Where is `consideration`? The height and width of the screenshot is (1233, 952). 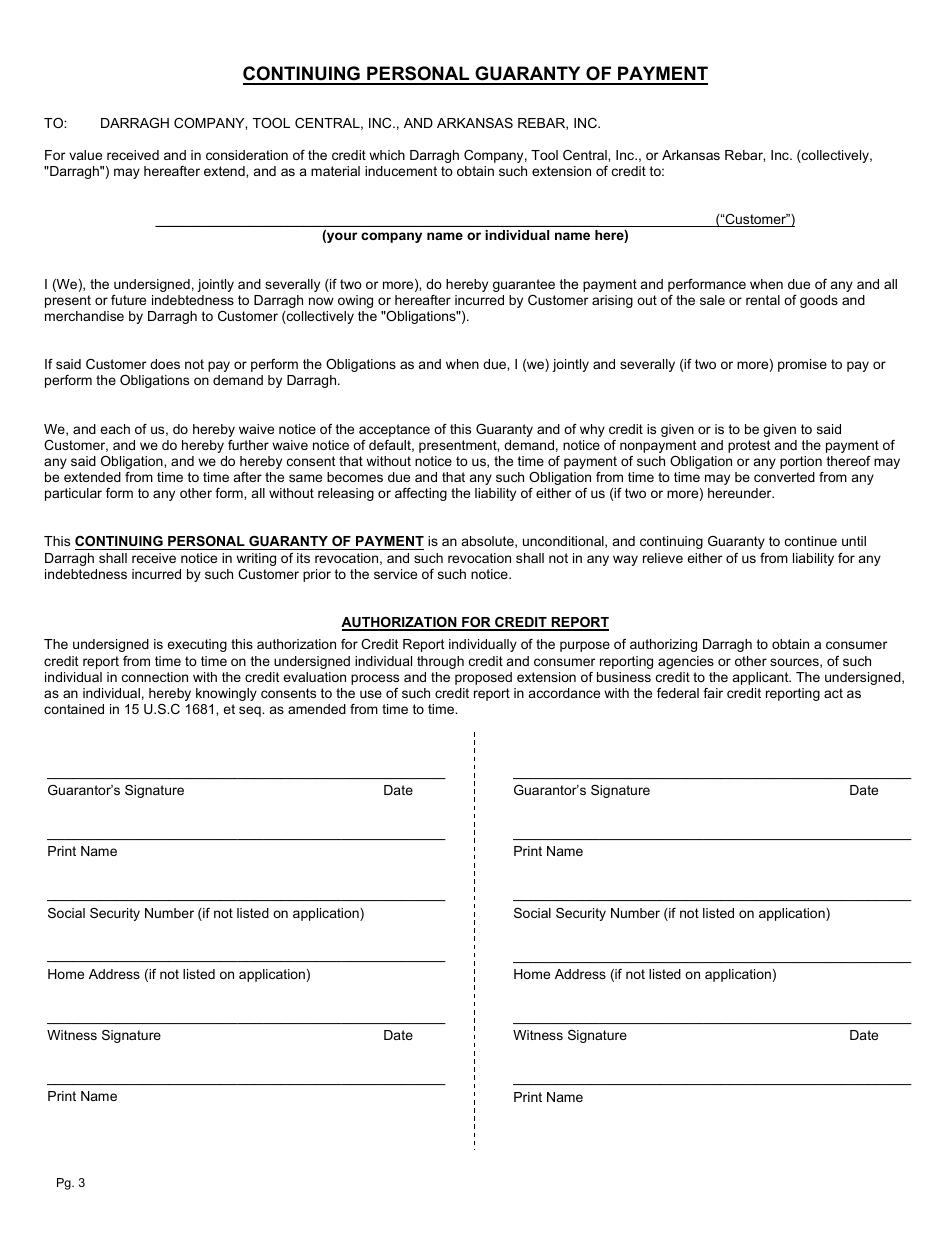 consideration is located at coordinates (247, 155).
